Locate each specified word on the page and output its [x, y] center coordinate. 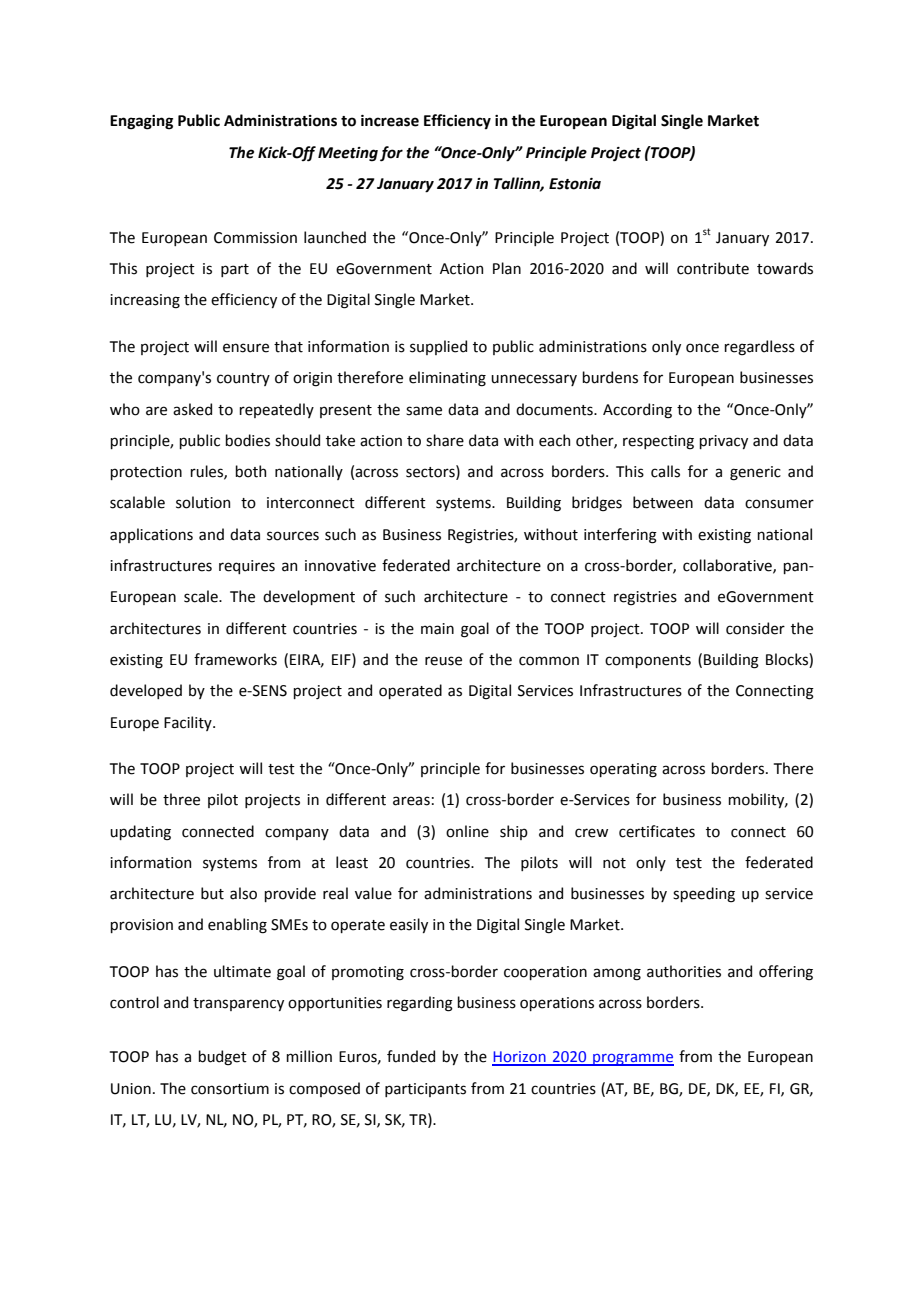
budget [222, 1058]
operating [623, 770]
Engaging [141, 122]
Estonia [575, 184]
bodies [247, 440]
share [445, 440]
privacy [723, 442]
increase [390, 121]
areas [411, 801]
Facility [189, 723]
